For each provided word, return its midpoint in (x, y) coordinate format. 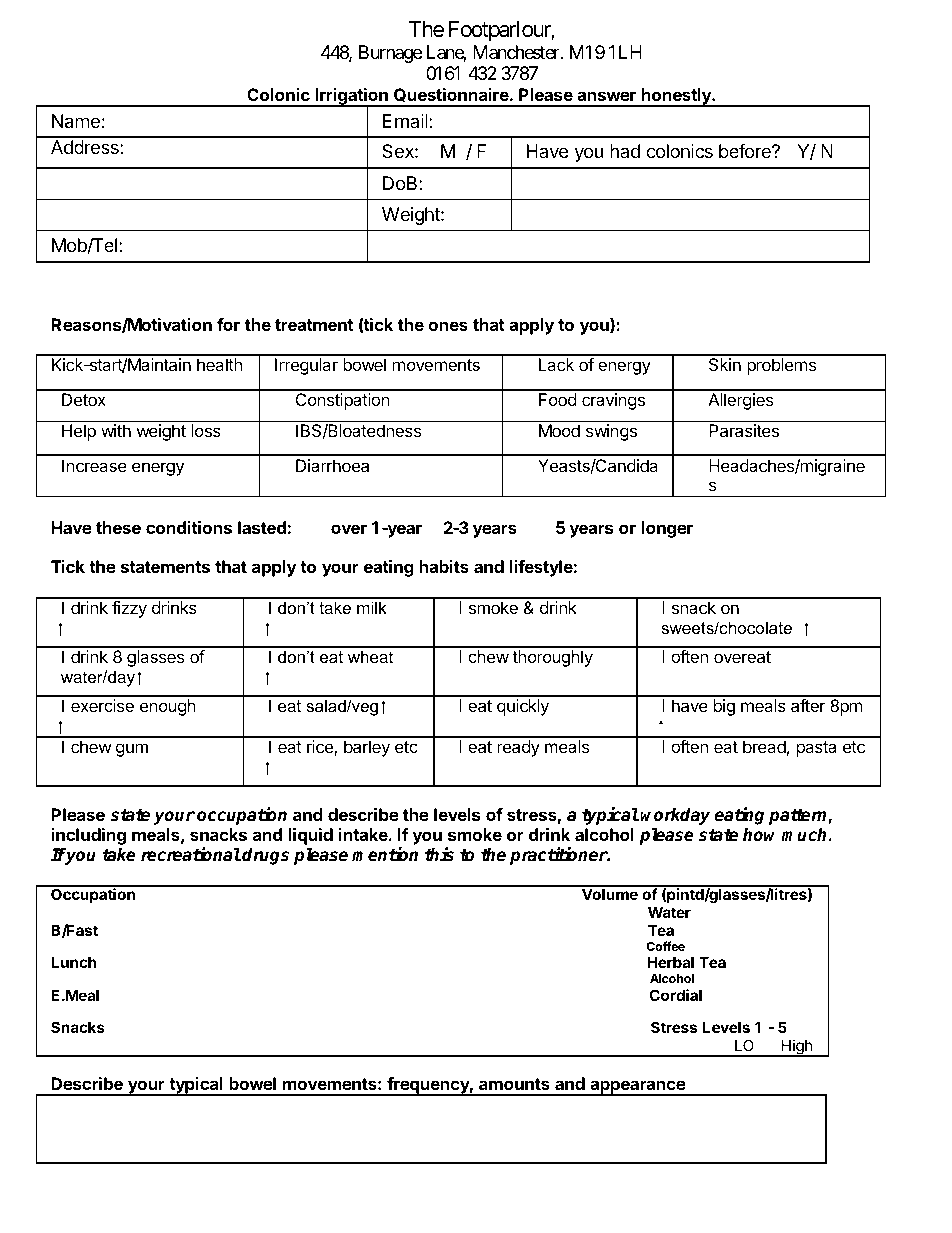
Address (86, 147)
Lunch (73, 962)
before (746, 151)
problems (781, 366)
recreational (191, 854)
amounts (514, 1084)
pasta (816, 749)
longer (667, 529)
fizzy (129, 609)
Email (406, 121)
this (439, 854)
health (219, 364)
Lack (556, 364)
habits (444, 566)
